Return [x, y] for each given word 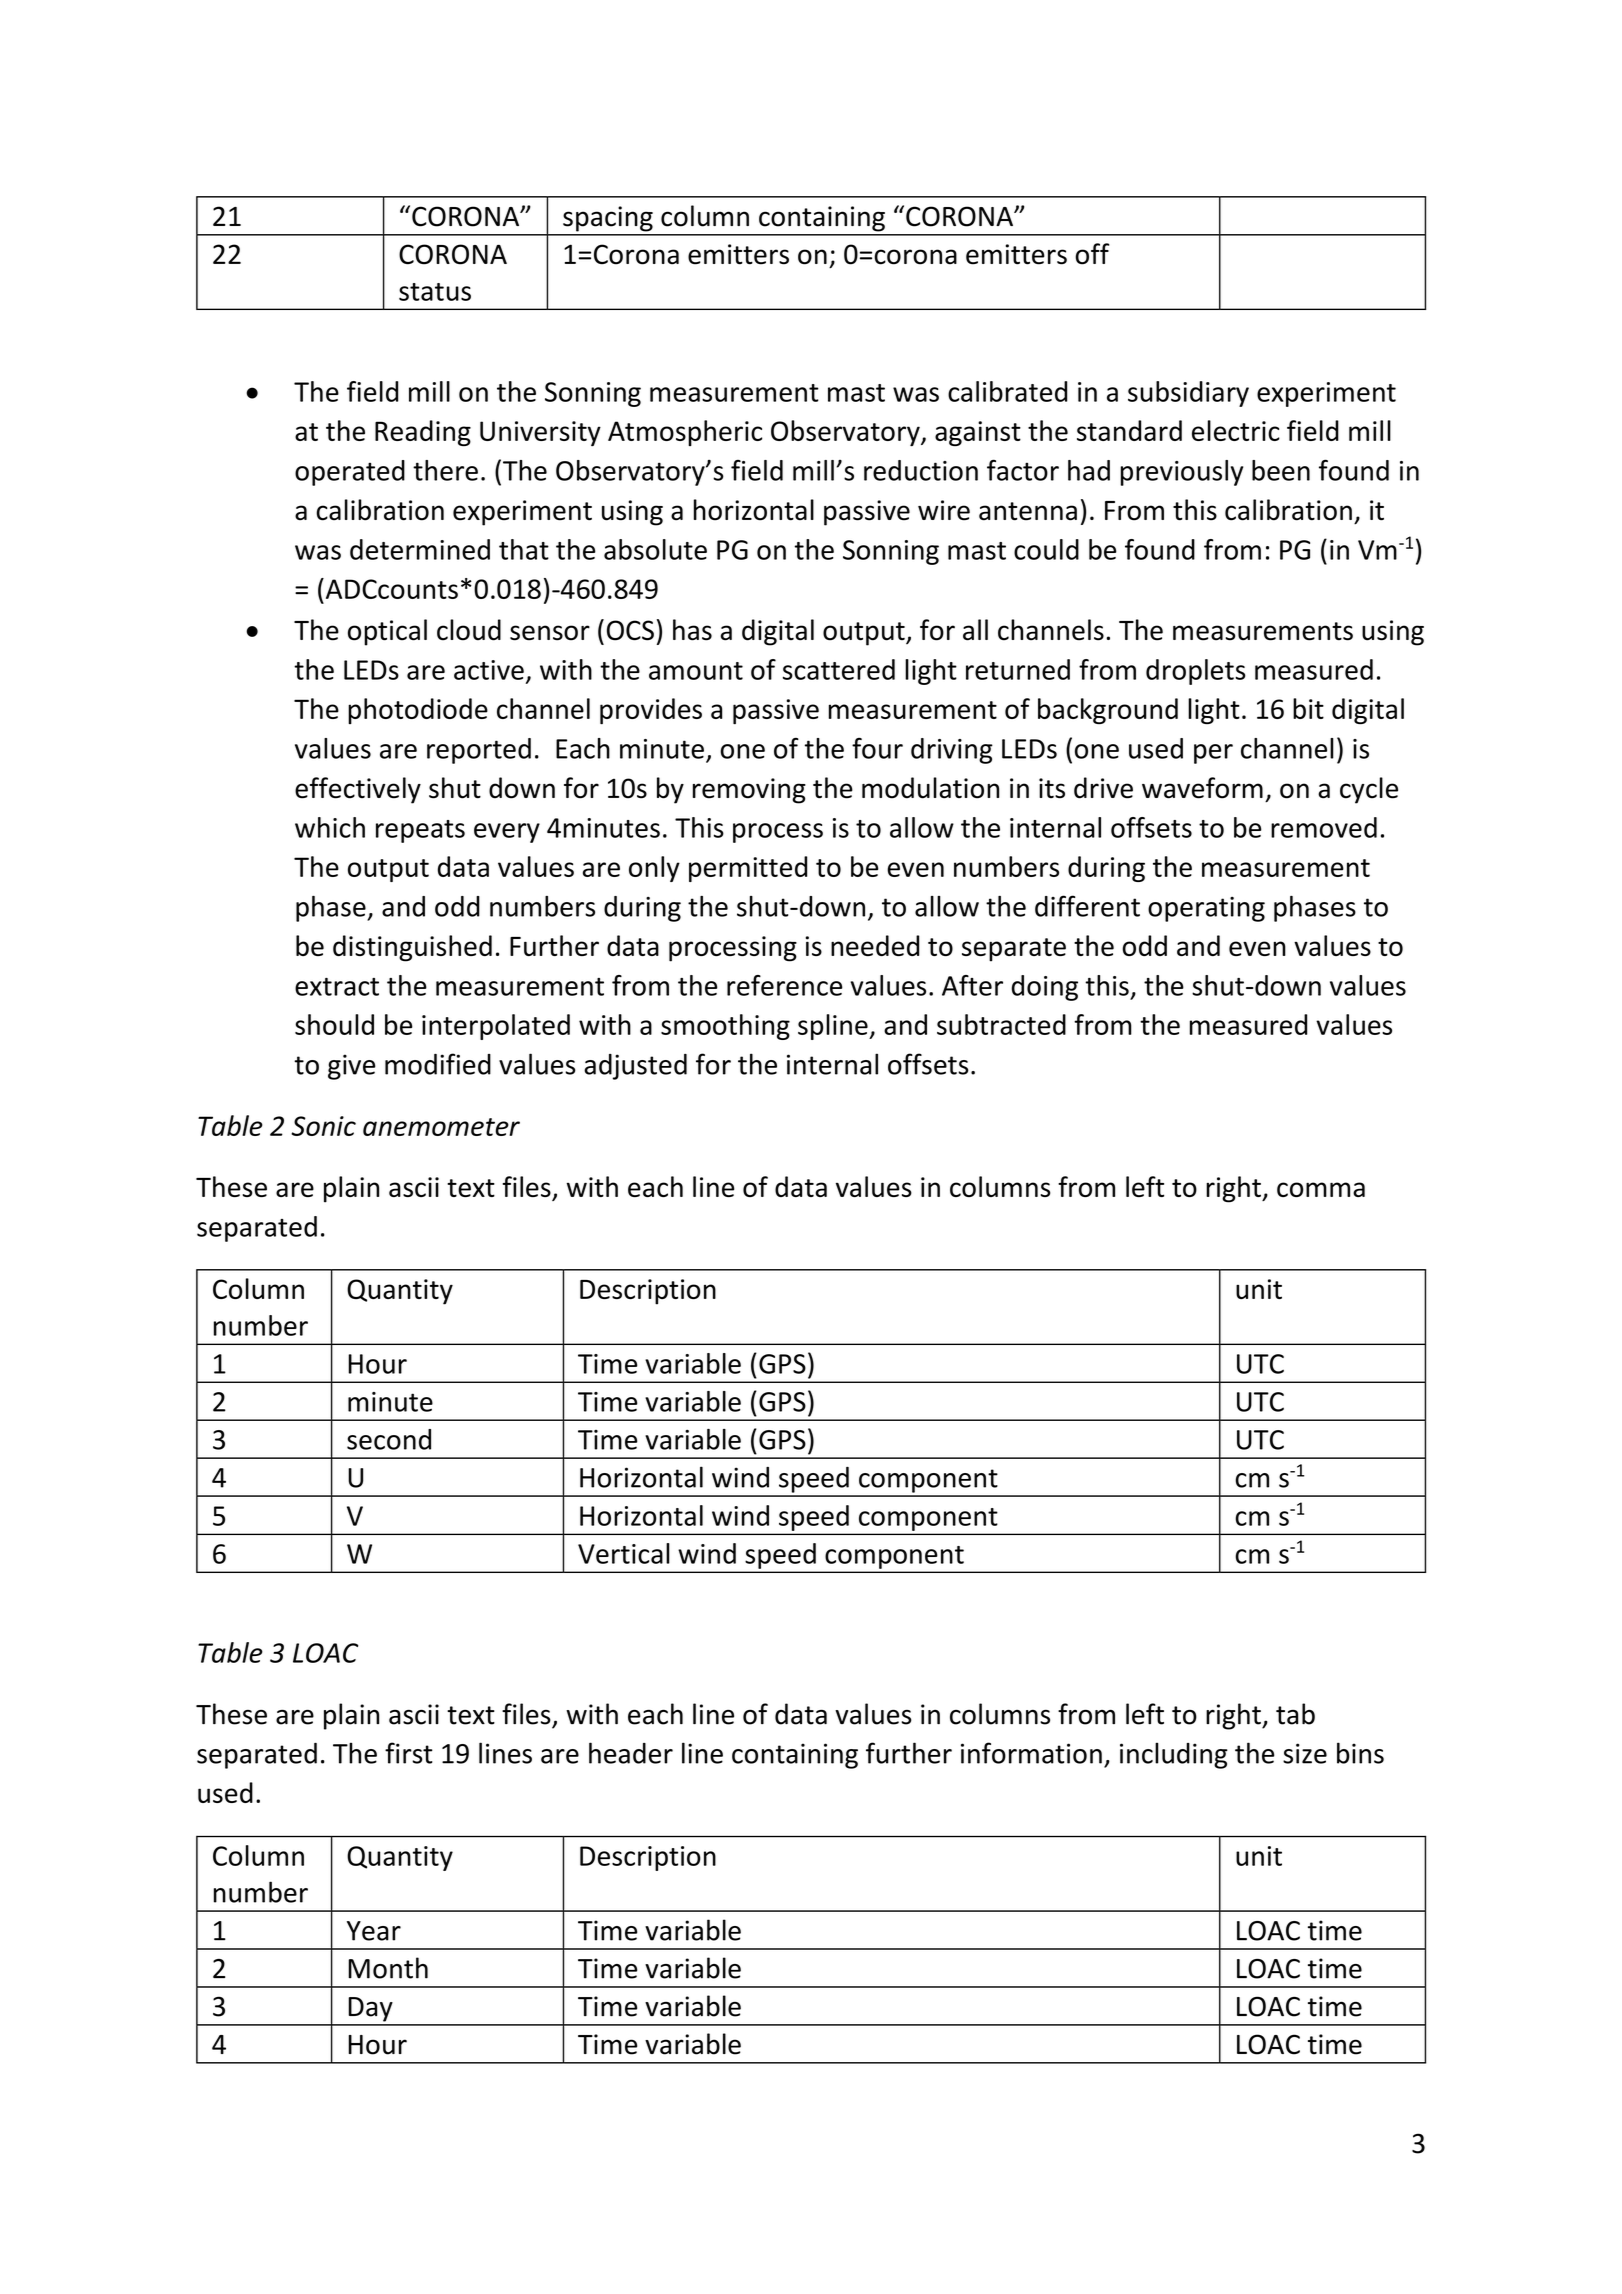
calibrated [1007, 391]
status [435, 292]
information [1031, 1753]
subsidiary [1188, 394]
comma [1321, 1189]
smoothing [725, 1027]
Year [374, 1931]
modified [438, 1064]
